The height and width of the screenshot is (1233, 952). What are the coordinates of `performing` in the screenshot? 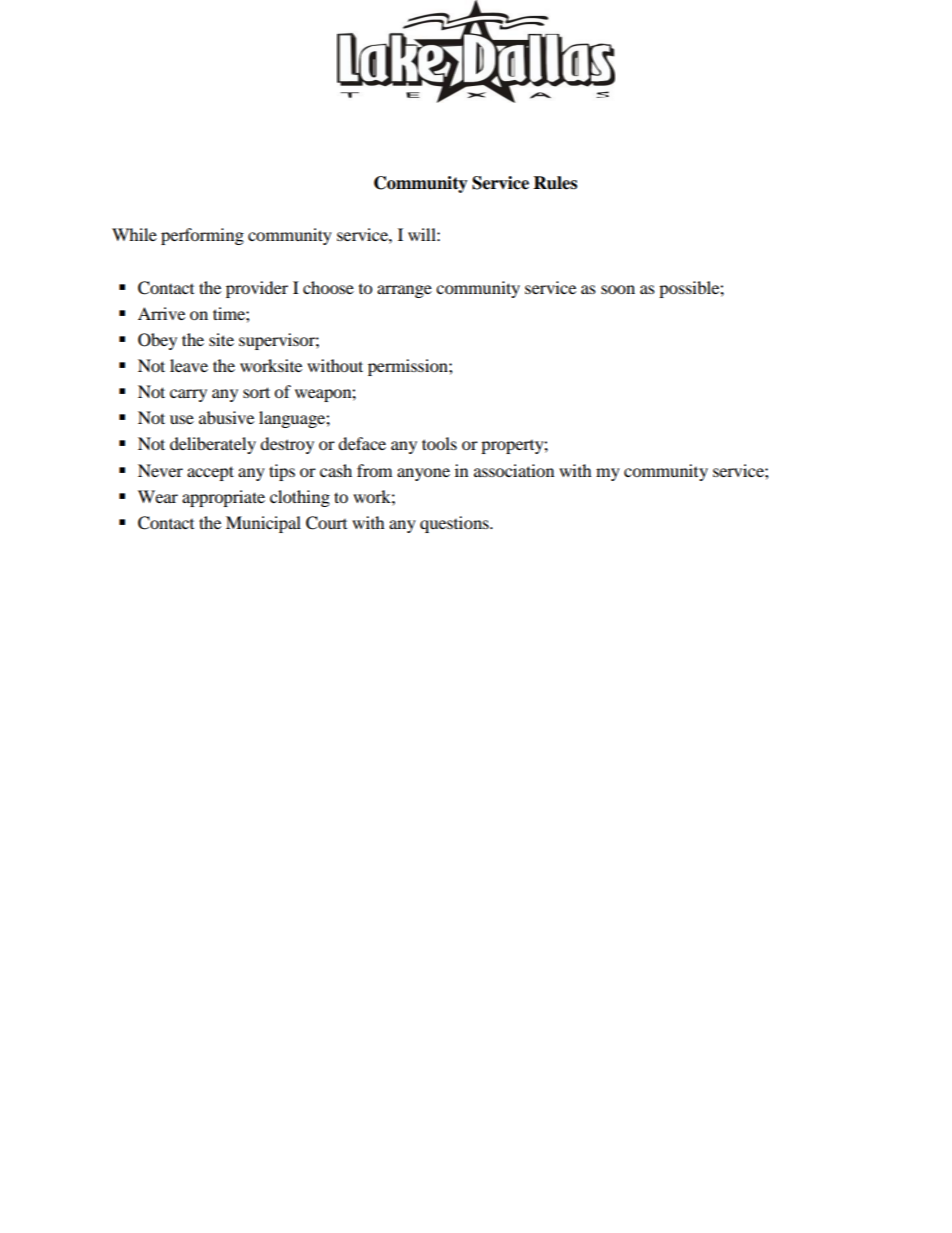 It's located at (202, 236).
